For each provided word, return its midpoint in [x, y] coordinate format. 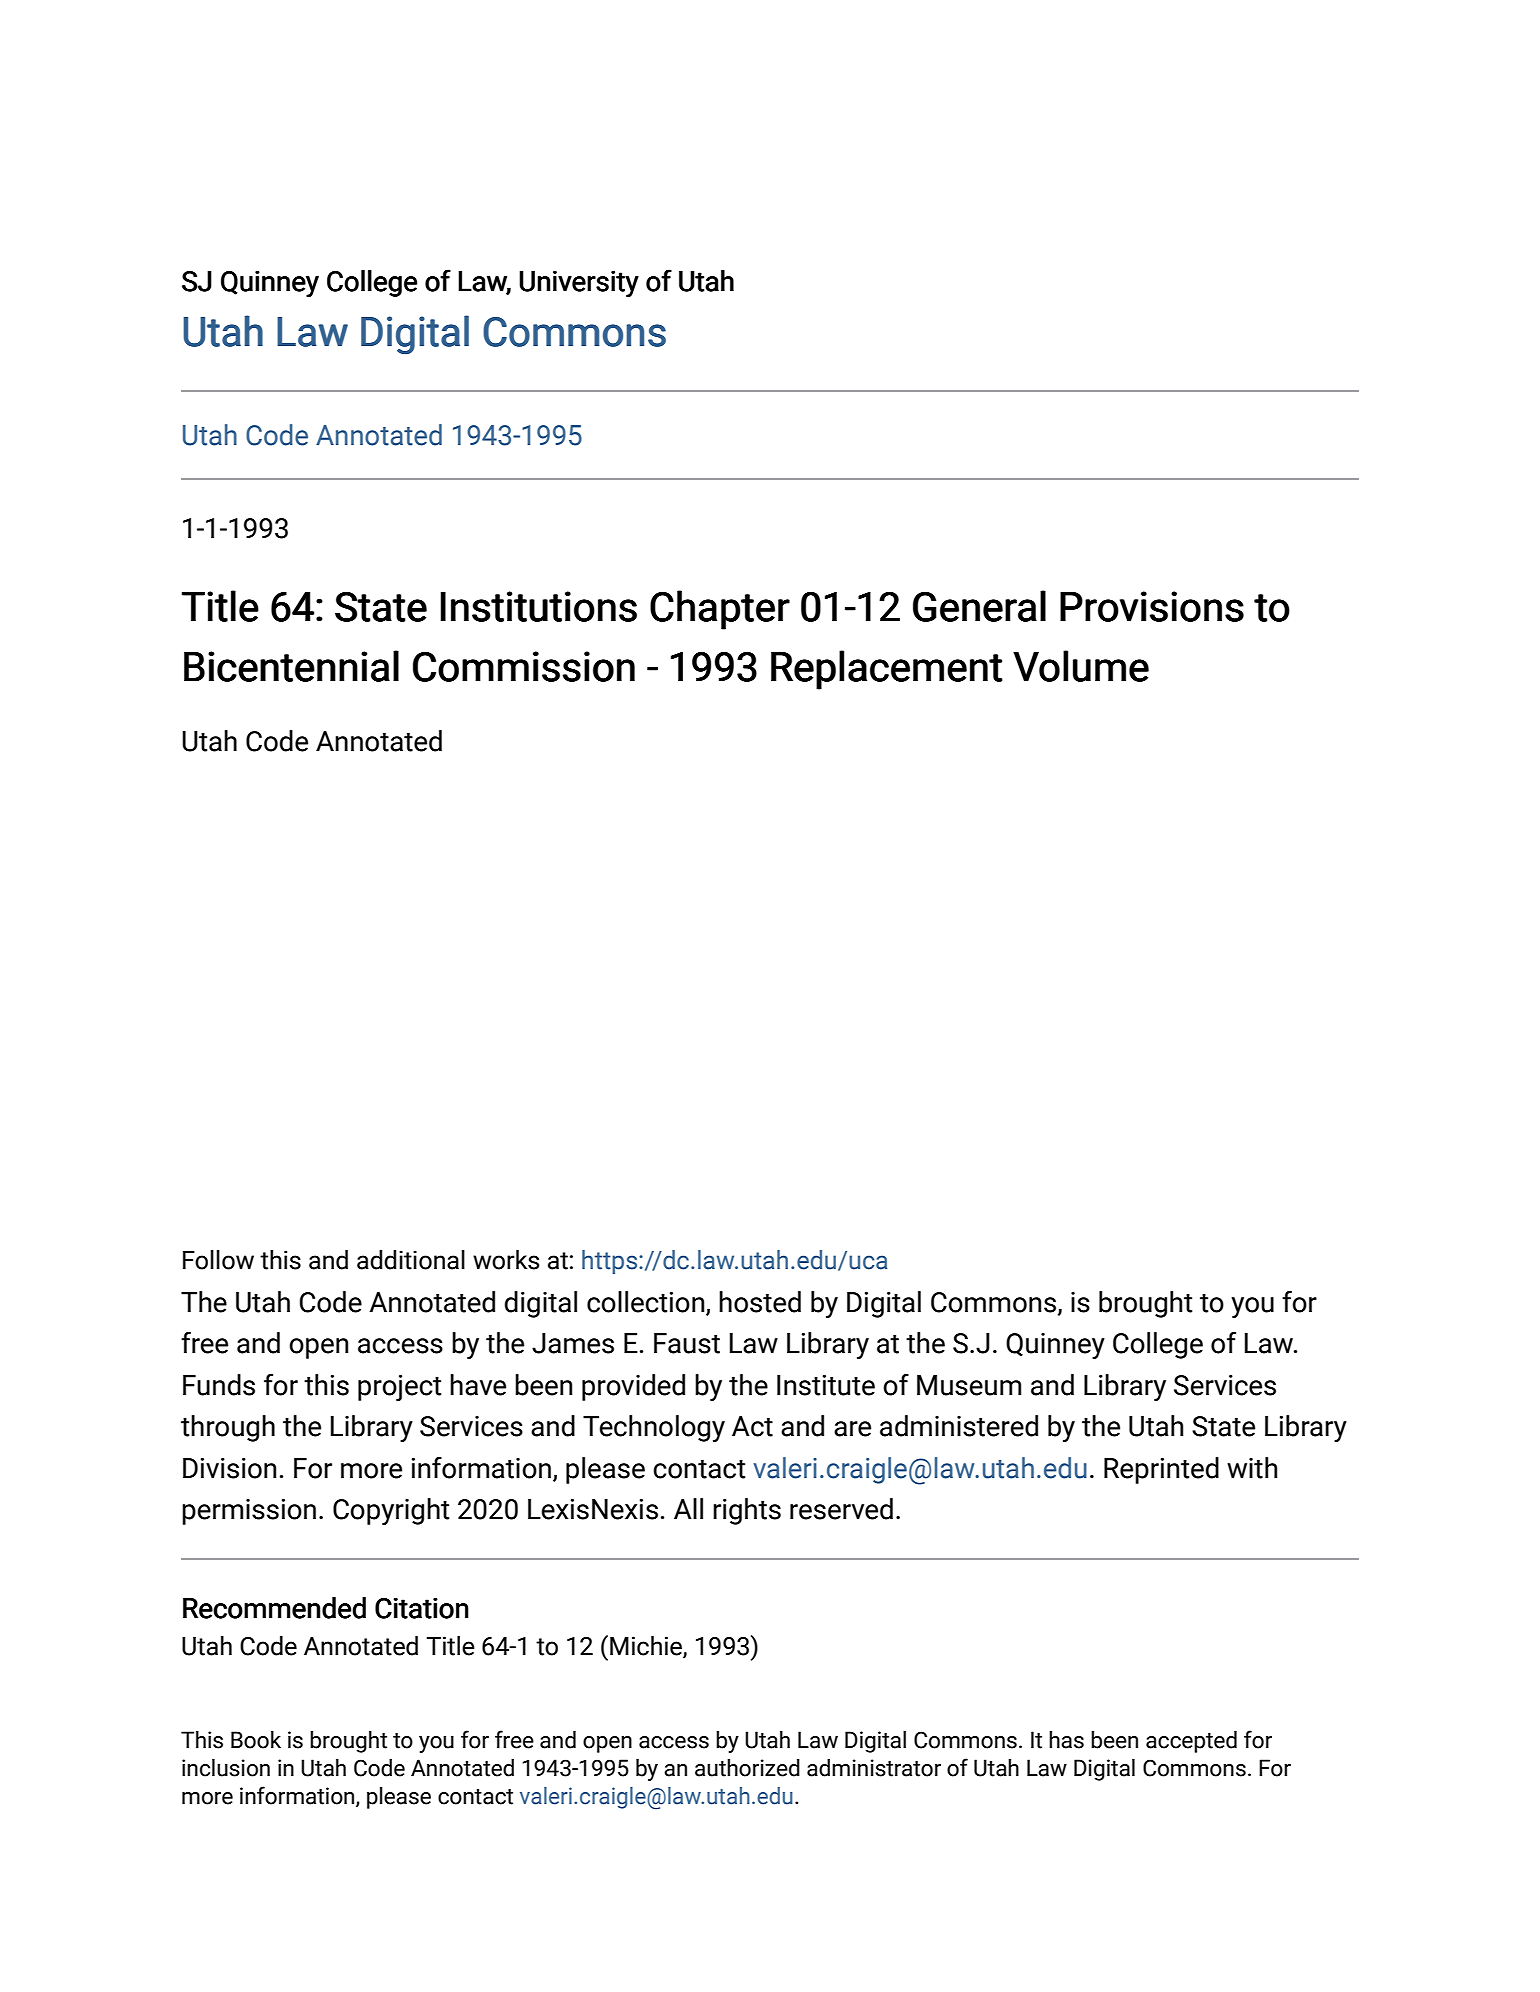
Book [256, 1740]
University [579, 283]
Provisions [1152, 606]
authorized [747, 1768]
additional [411, 1260]
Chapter [720, 610]
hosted [760, 1302]
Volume [1081, 666]
